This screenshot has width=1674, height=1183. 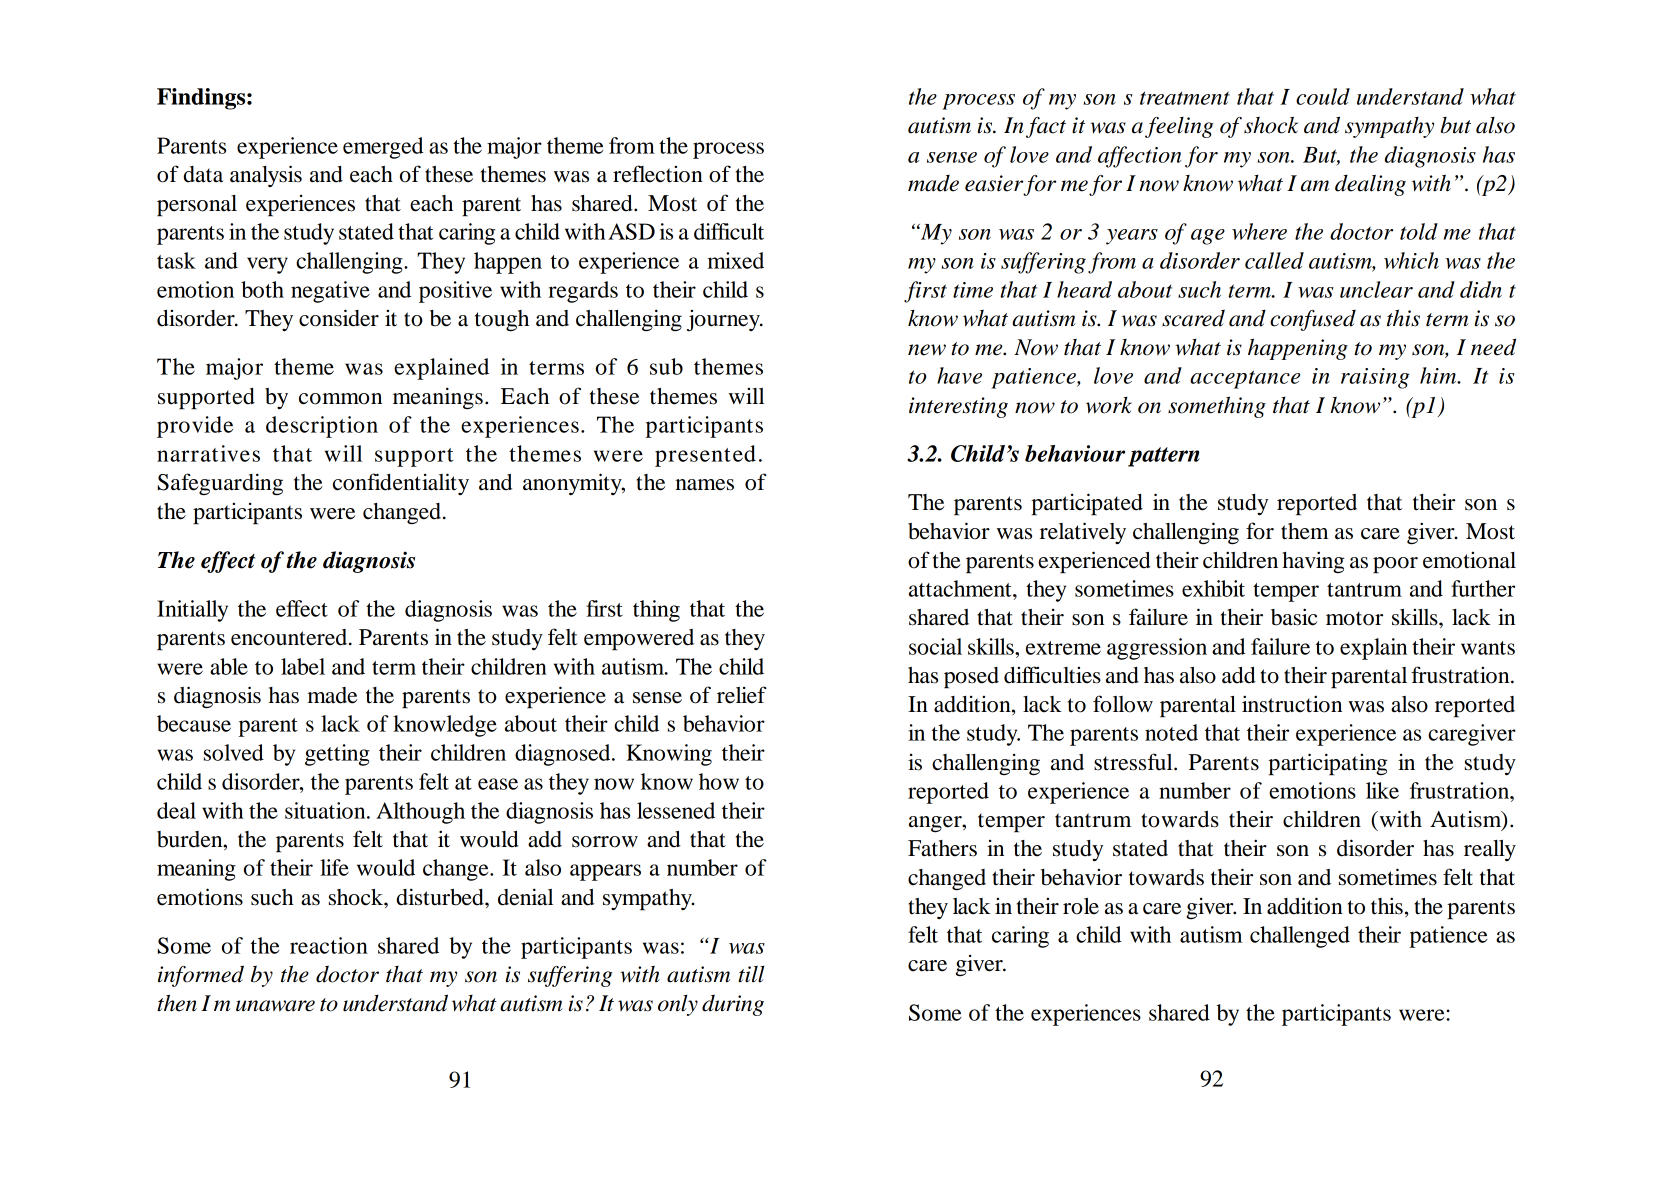 What do you see at coordinates (1046, 127) in the screenshot?
I see `fact` at bounding box center [1046, 127].
